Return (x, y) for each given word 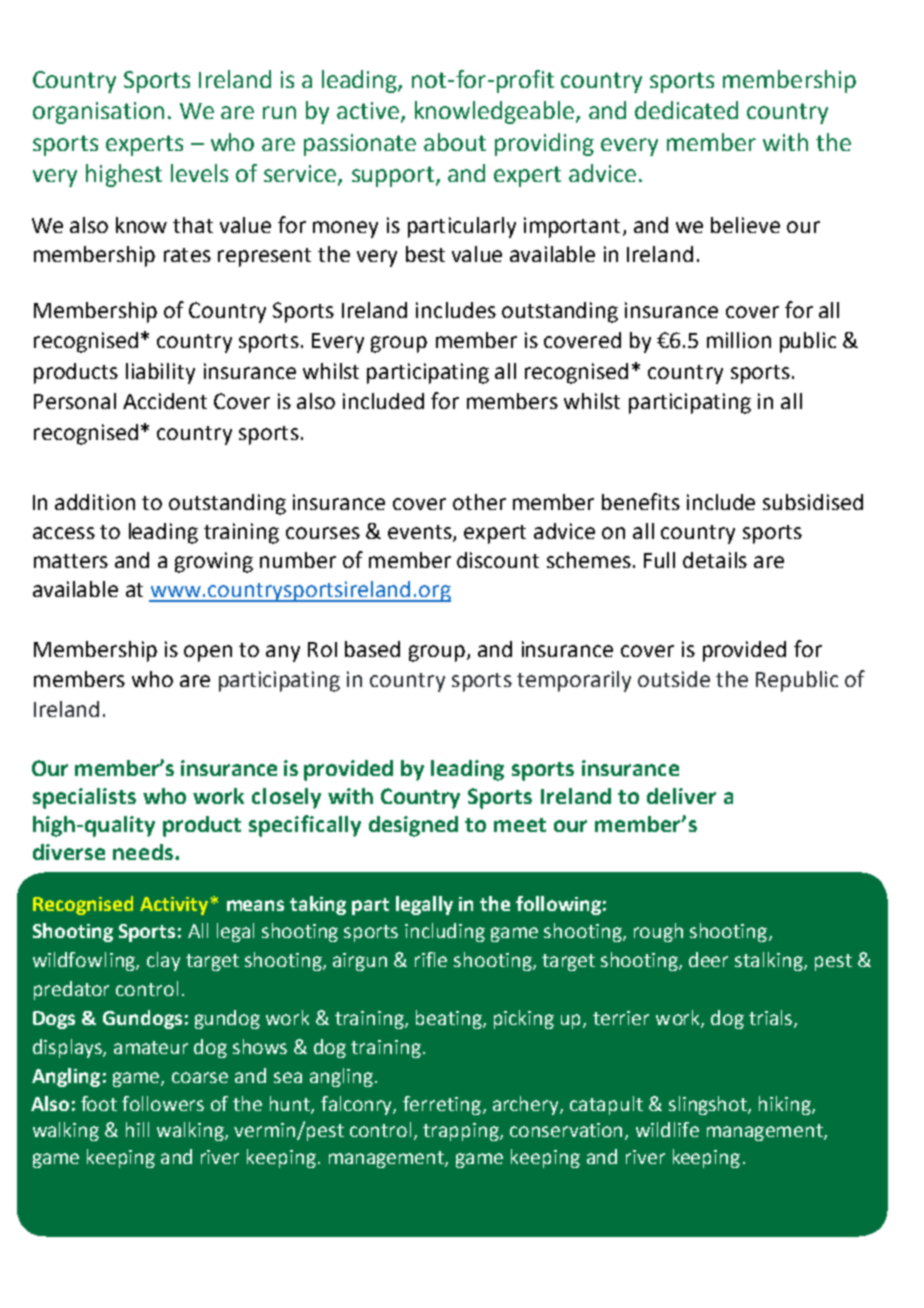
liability (160, 373)
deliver (681, 796)
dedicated (686, 110)
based (372, 649)
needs (143, 852)
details (715, 560)
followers (163, 1103)
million (739, 340)
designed (413, 826)
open (208, 653)
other (479, 502)
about (455, 142)
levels (199, 173)
